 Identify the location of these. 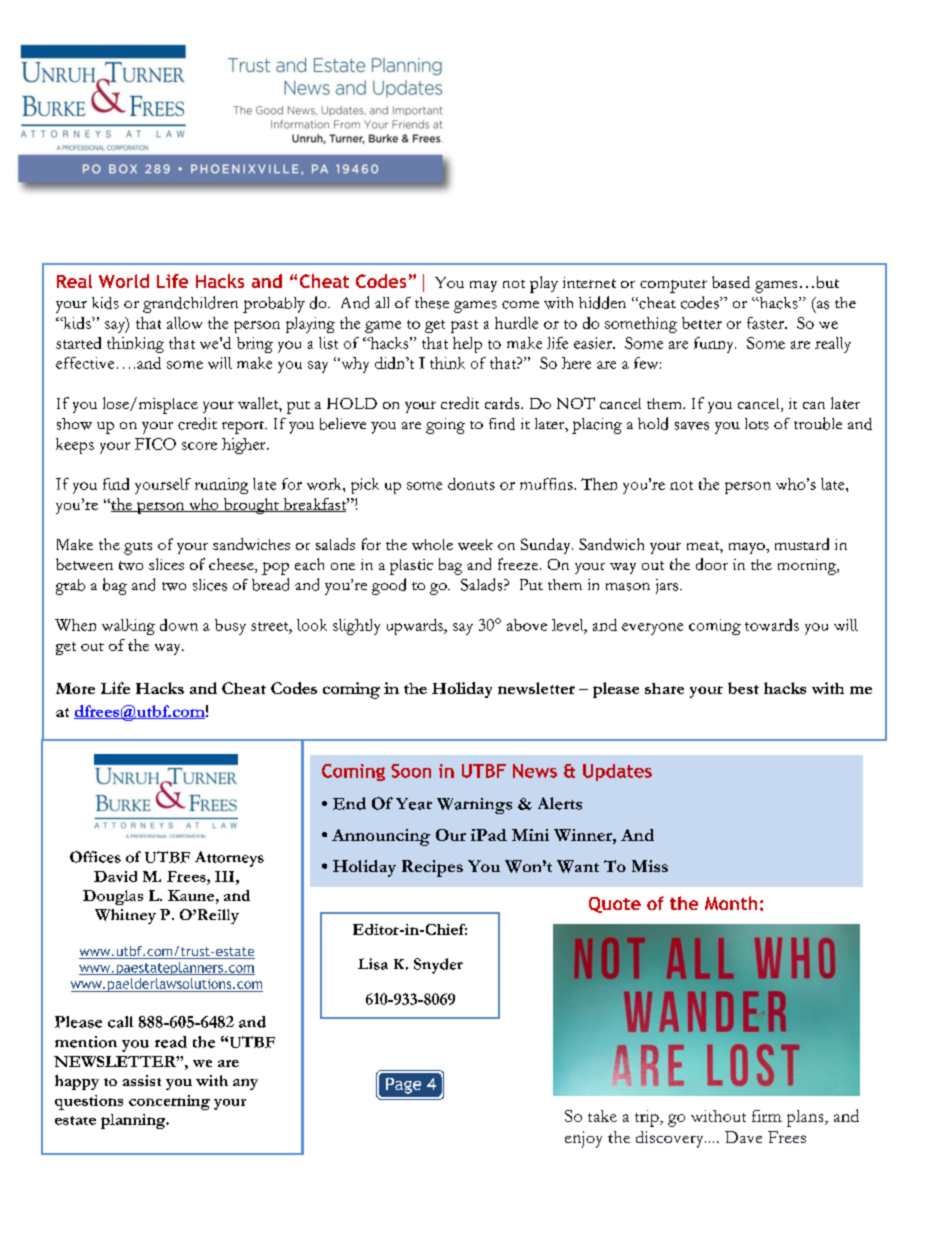
(432, 303).
